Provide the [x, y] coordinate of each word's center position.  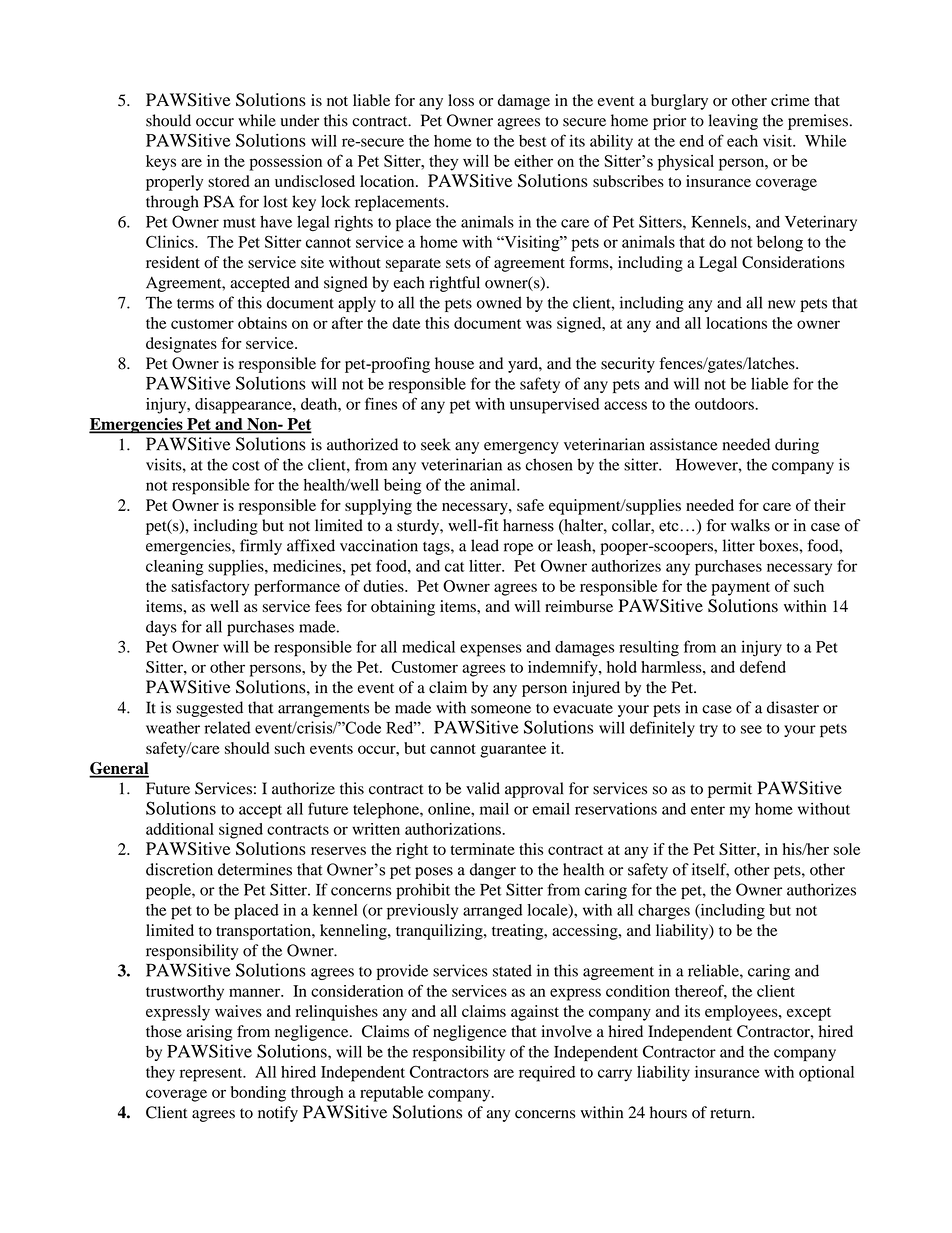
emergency [521, 448]
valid [483, 788]
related [227, 727]
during [797, 446]
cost [246, 465]
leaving [733, 122]
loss [461, 100]
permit [730, 790]
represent [212, 1075]
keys [161, 163]
